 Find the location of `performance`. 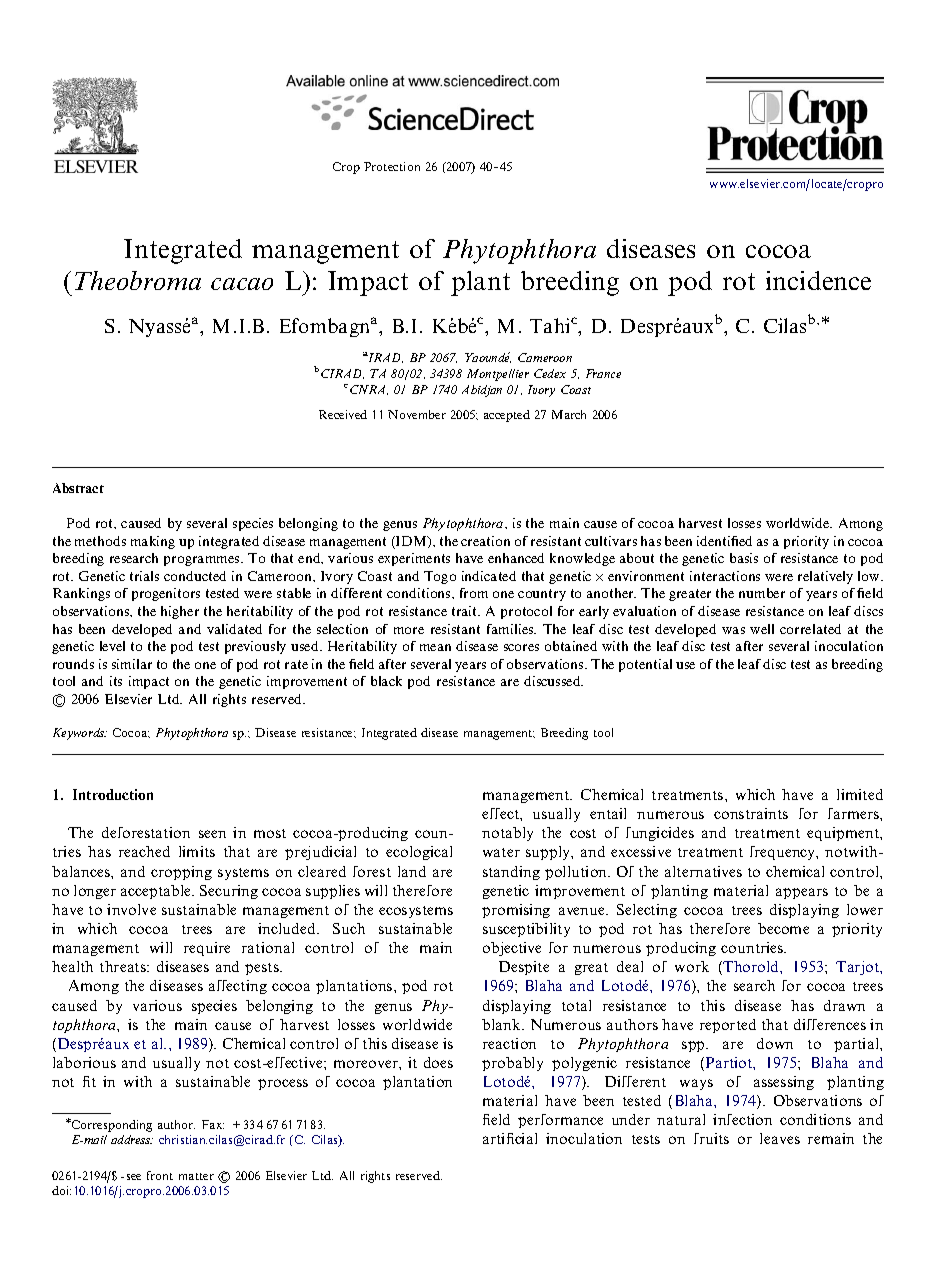

performance is located at coordinates (560, 1121).
